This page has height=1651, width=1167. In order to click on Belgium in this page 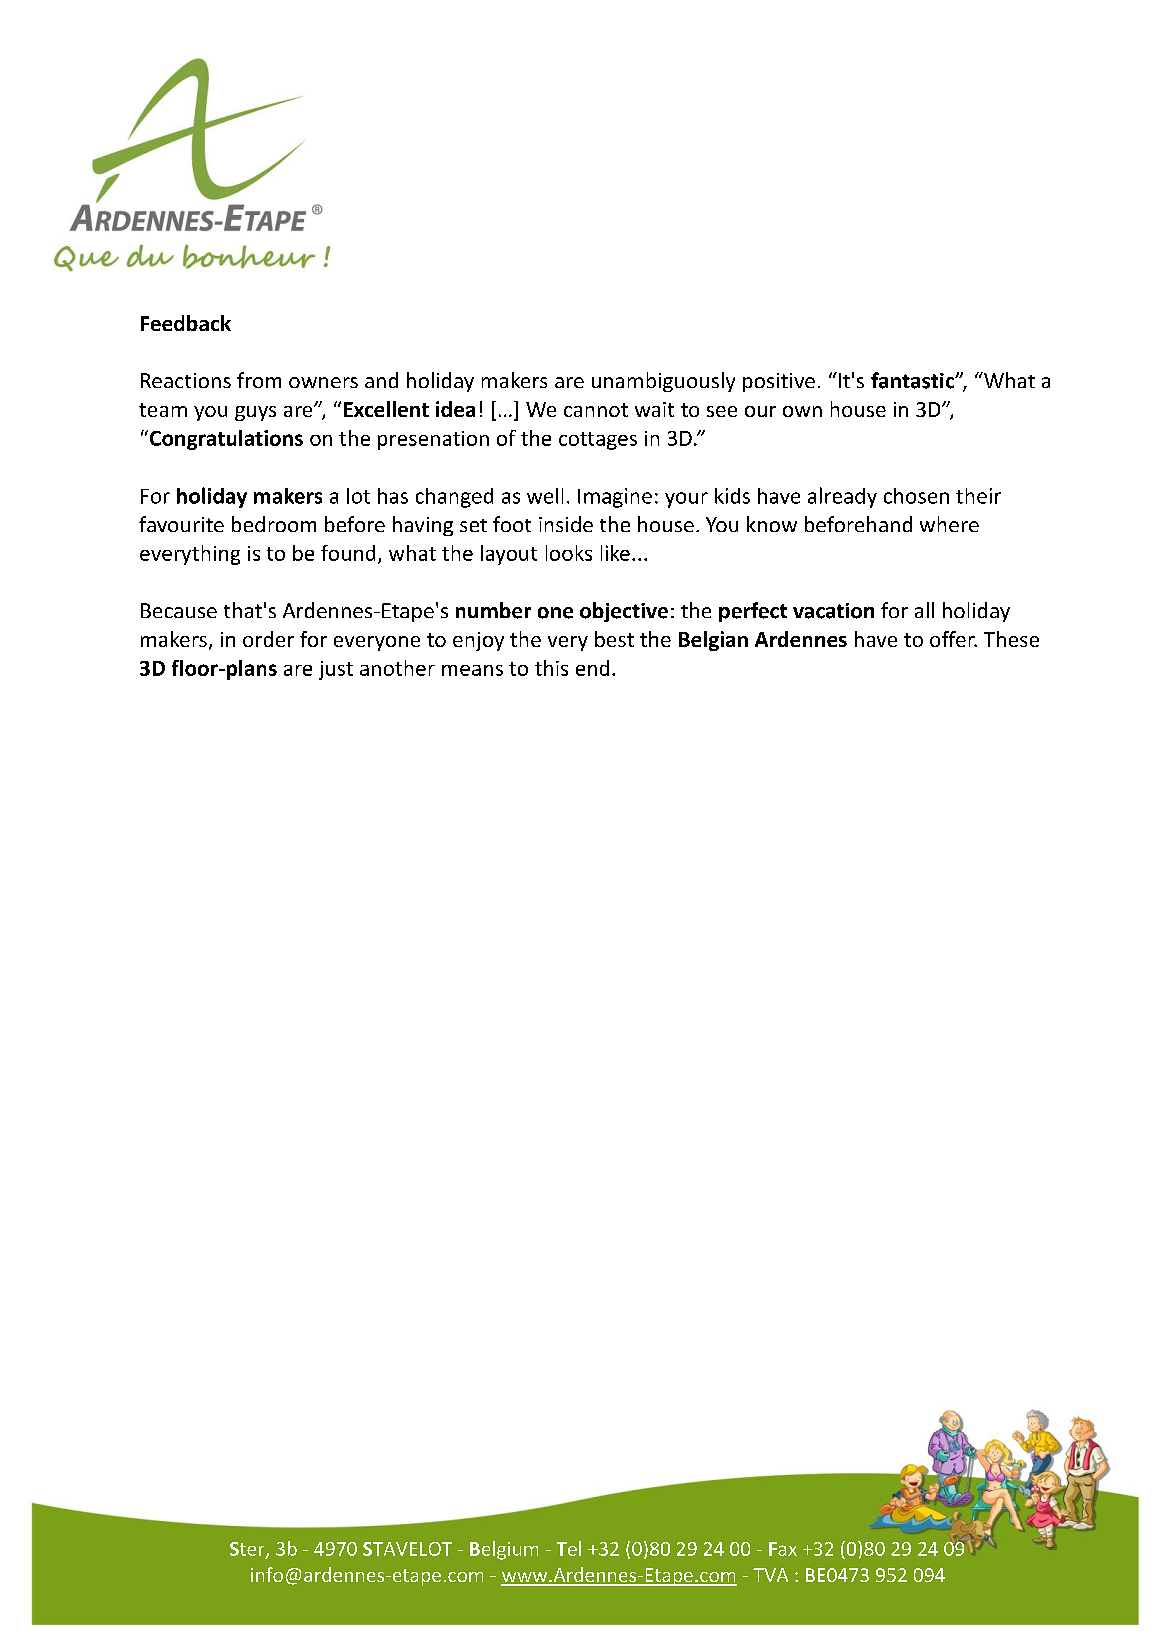, I will do `click(504, 1550)`.
